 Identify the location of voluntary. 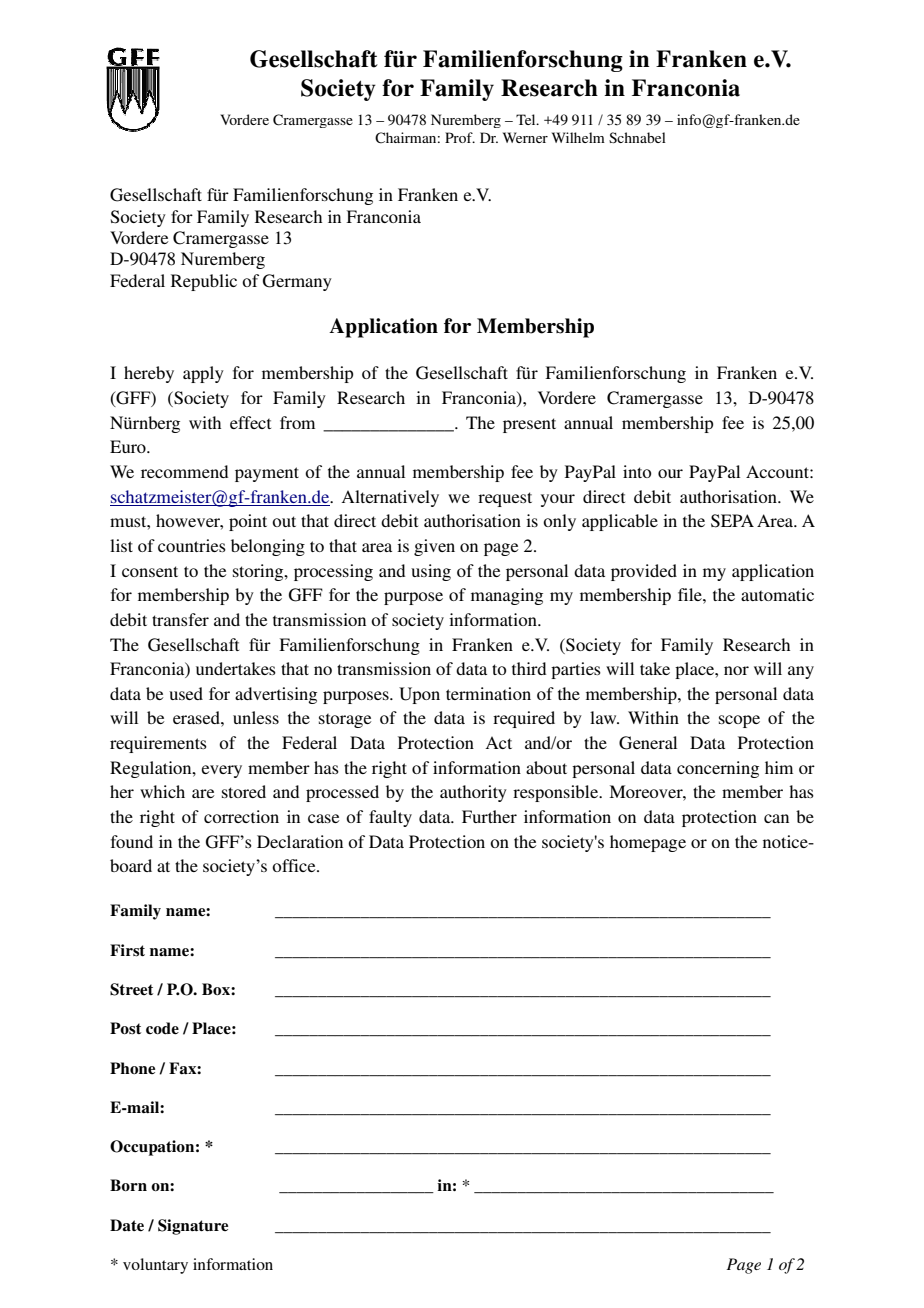
(155, 1266).
